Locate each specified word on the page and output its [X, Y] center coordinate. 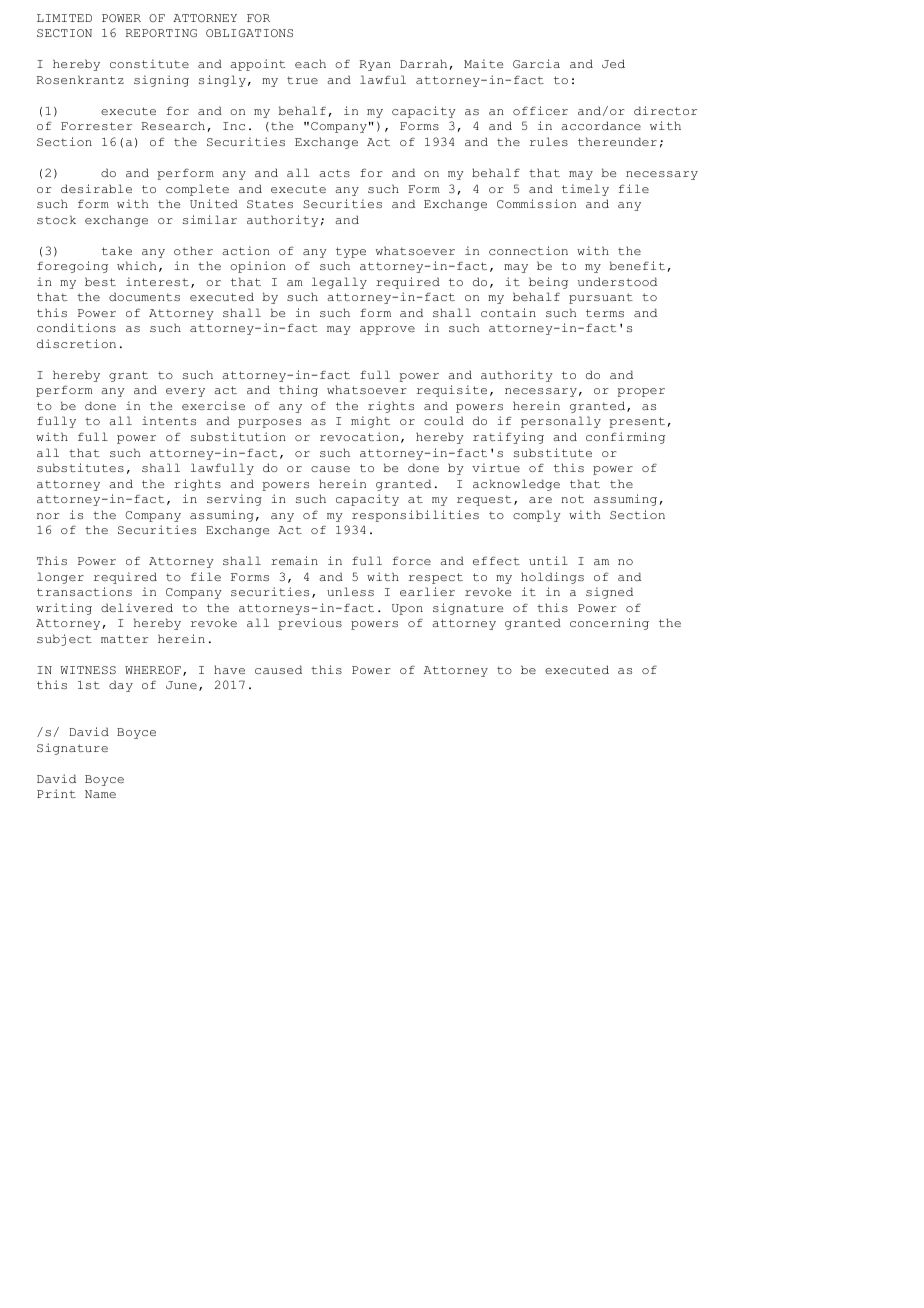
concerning [609, 624]
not [572, 499]
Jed [613, 63]
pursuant [601, 298]
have [229, 669]
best [100, 281]
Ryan [375, 65]
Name [100, 794]
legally [339, 283]
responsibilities [415, 516]
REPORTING [161, 33]
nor [48, 516]
